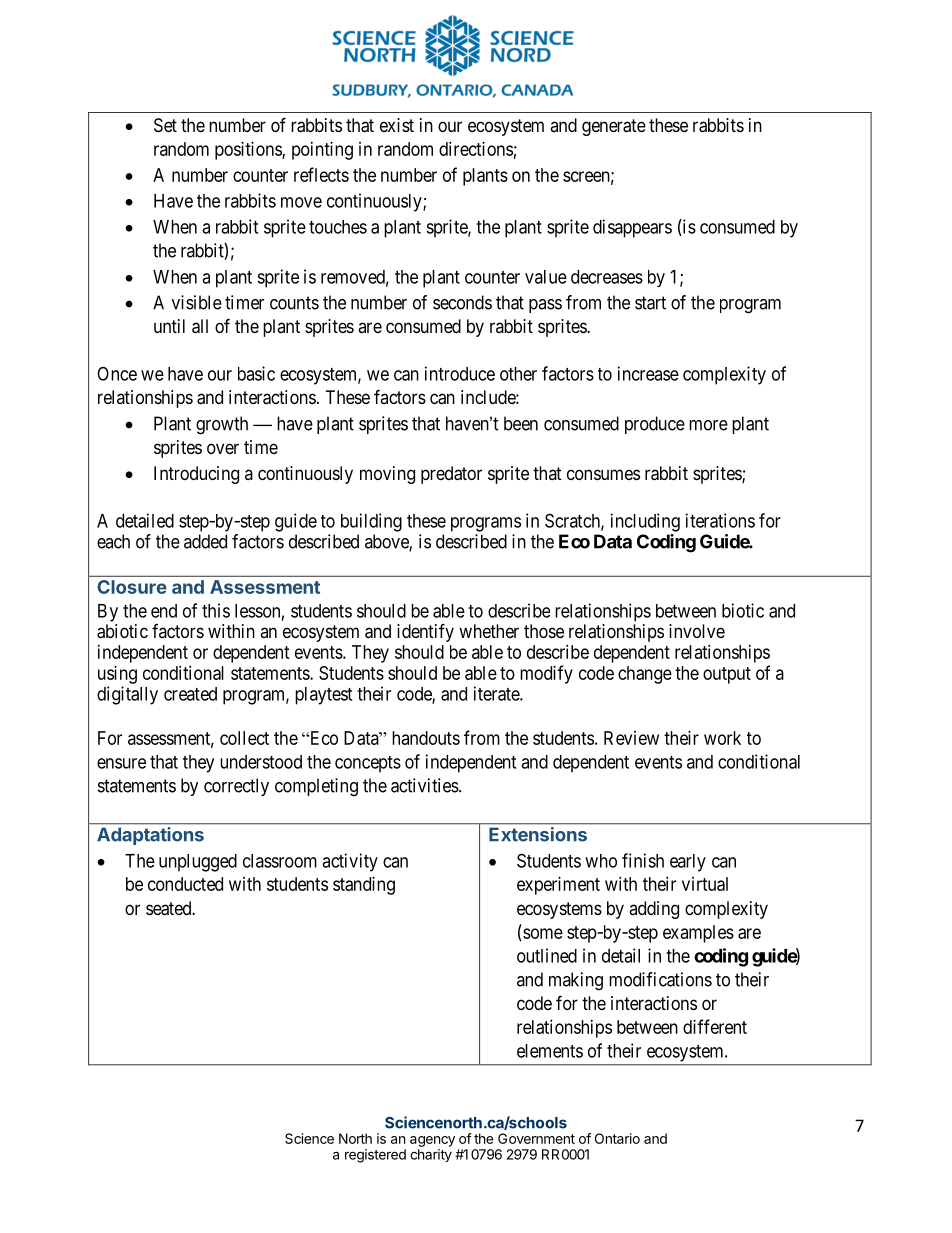 This image has width=952, height=1233. I want to click on growth, so click(222, 425).
